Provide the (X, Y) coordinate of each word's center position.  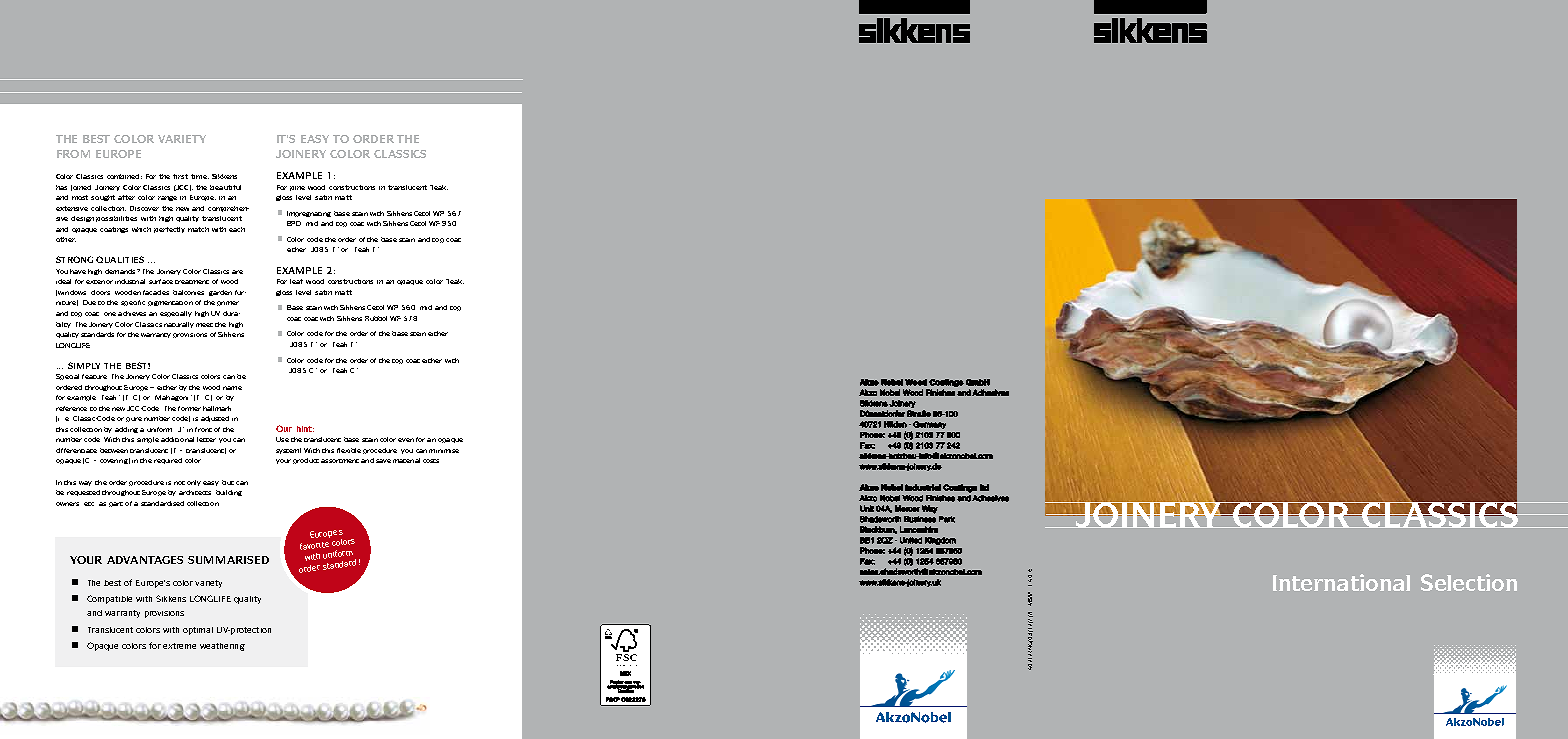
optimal (198, 631)
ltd (984, 487)
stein (418, 334)
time (200, 176)
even (406, 440)
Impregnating (309, 214)
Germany (929, 425)
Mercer (907, 508)
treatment (192, 282)
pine (297, 188)
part (116, 504)
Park (947, 519)
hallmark (217, 408)
